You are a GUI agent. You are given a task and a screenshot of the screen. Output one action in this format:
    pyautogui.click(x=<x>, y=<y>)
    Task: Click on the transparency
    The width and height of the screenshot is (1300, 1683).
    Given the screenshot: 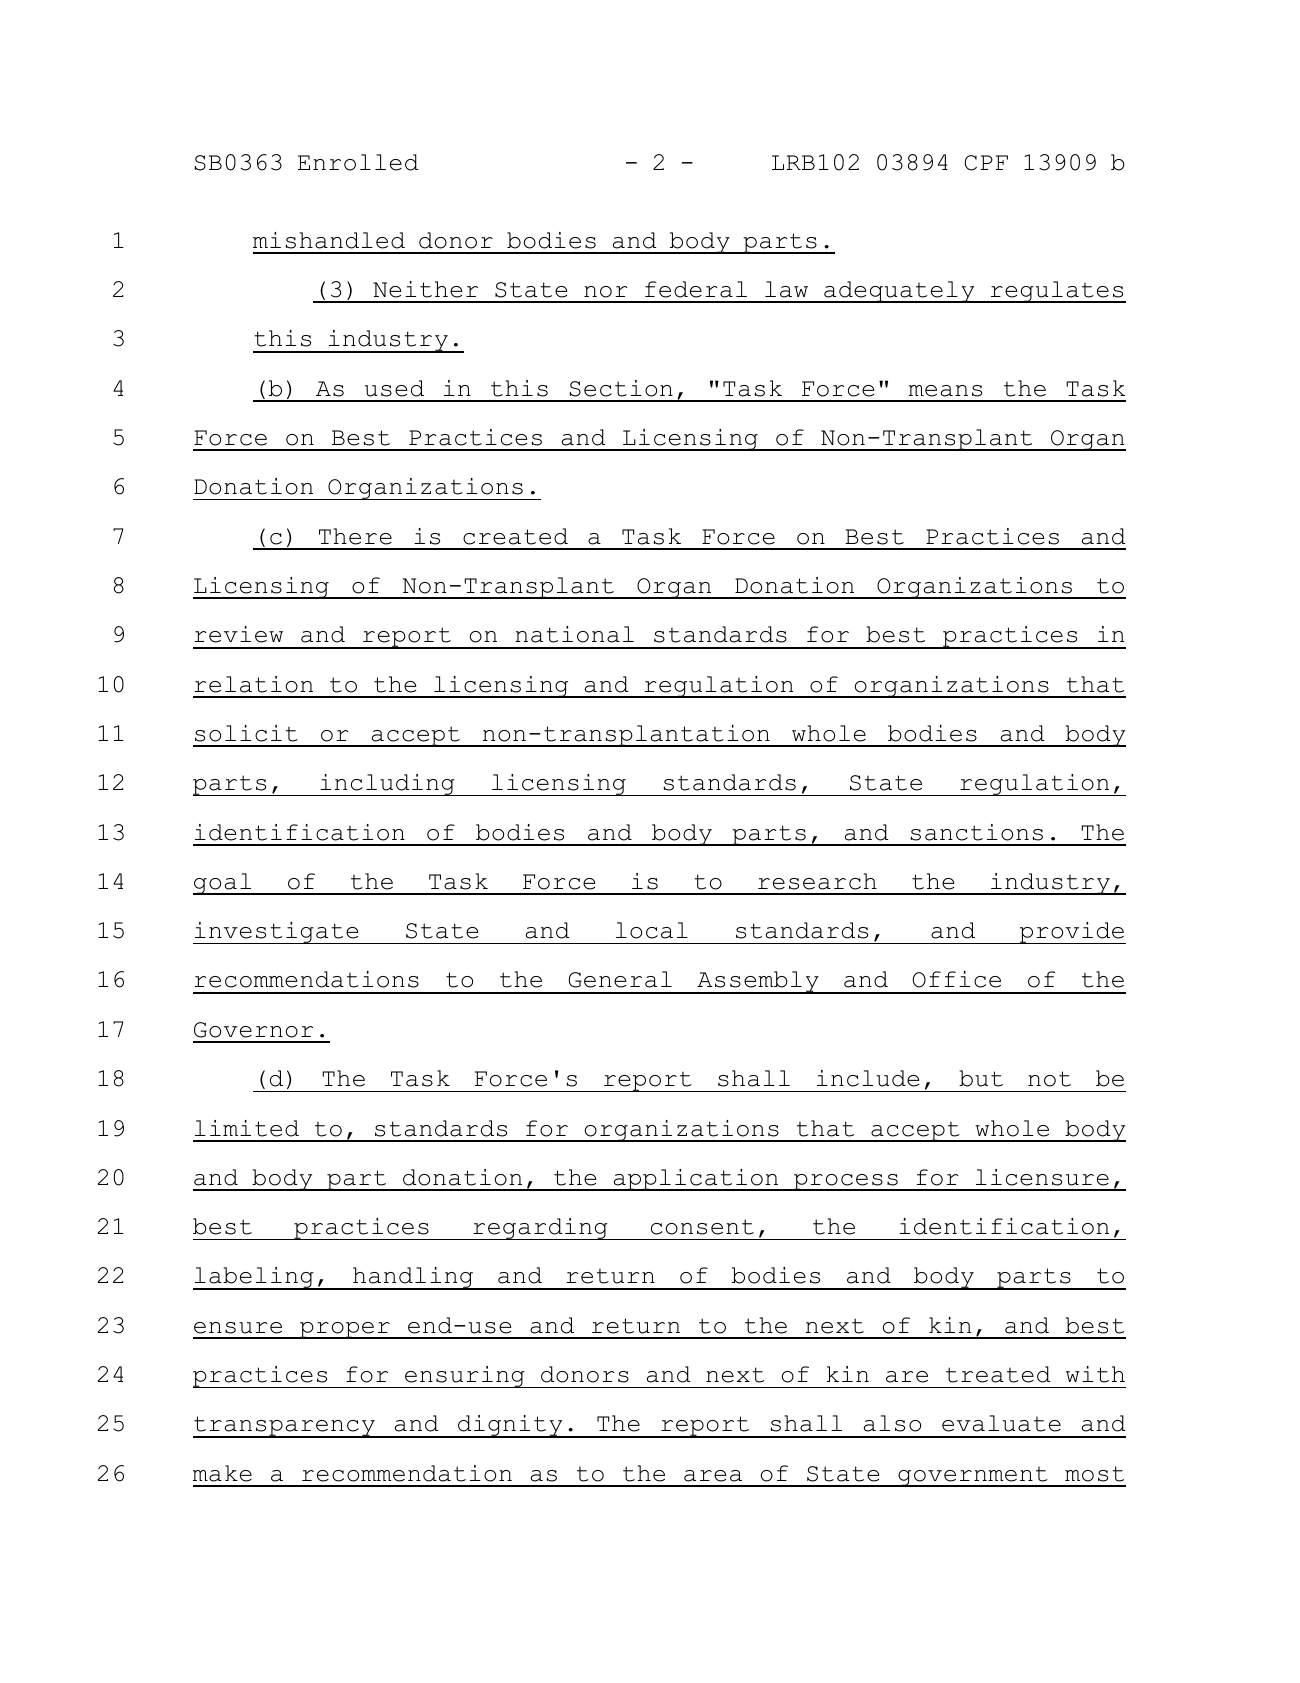 What is the action you would take?
    pyautogui.click(x=285, y=1427)
